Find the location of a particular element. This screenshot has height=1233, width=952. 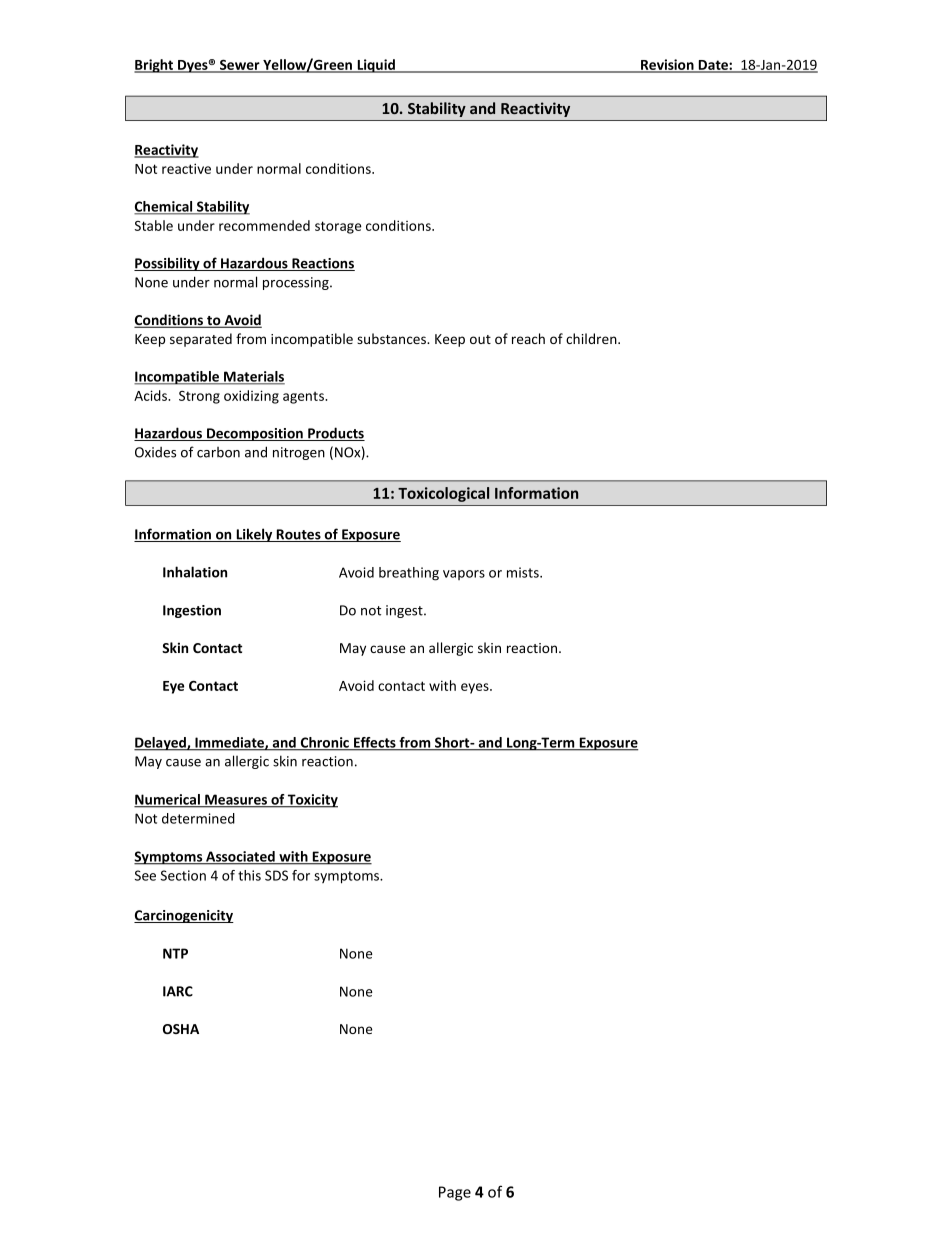

Page is located at coordinates (455, 1193).
